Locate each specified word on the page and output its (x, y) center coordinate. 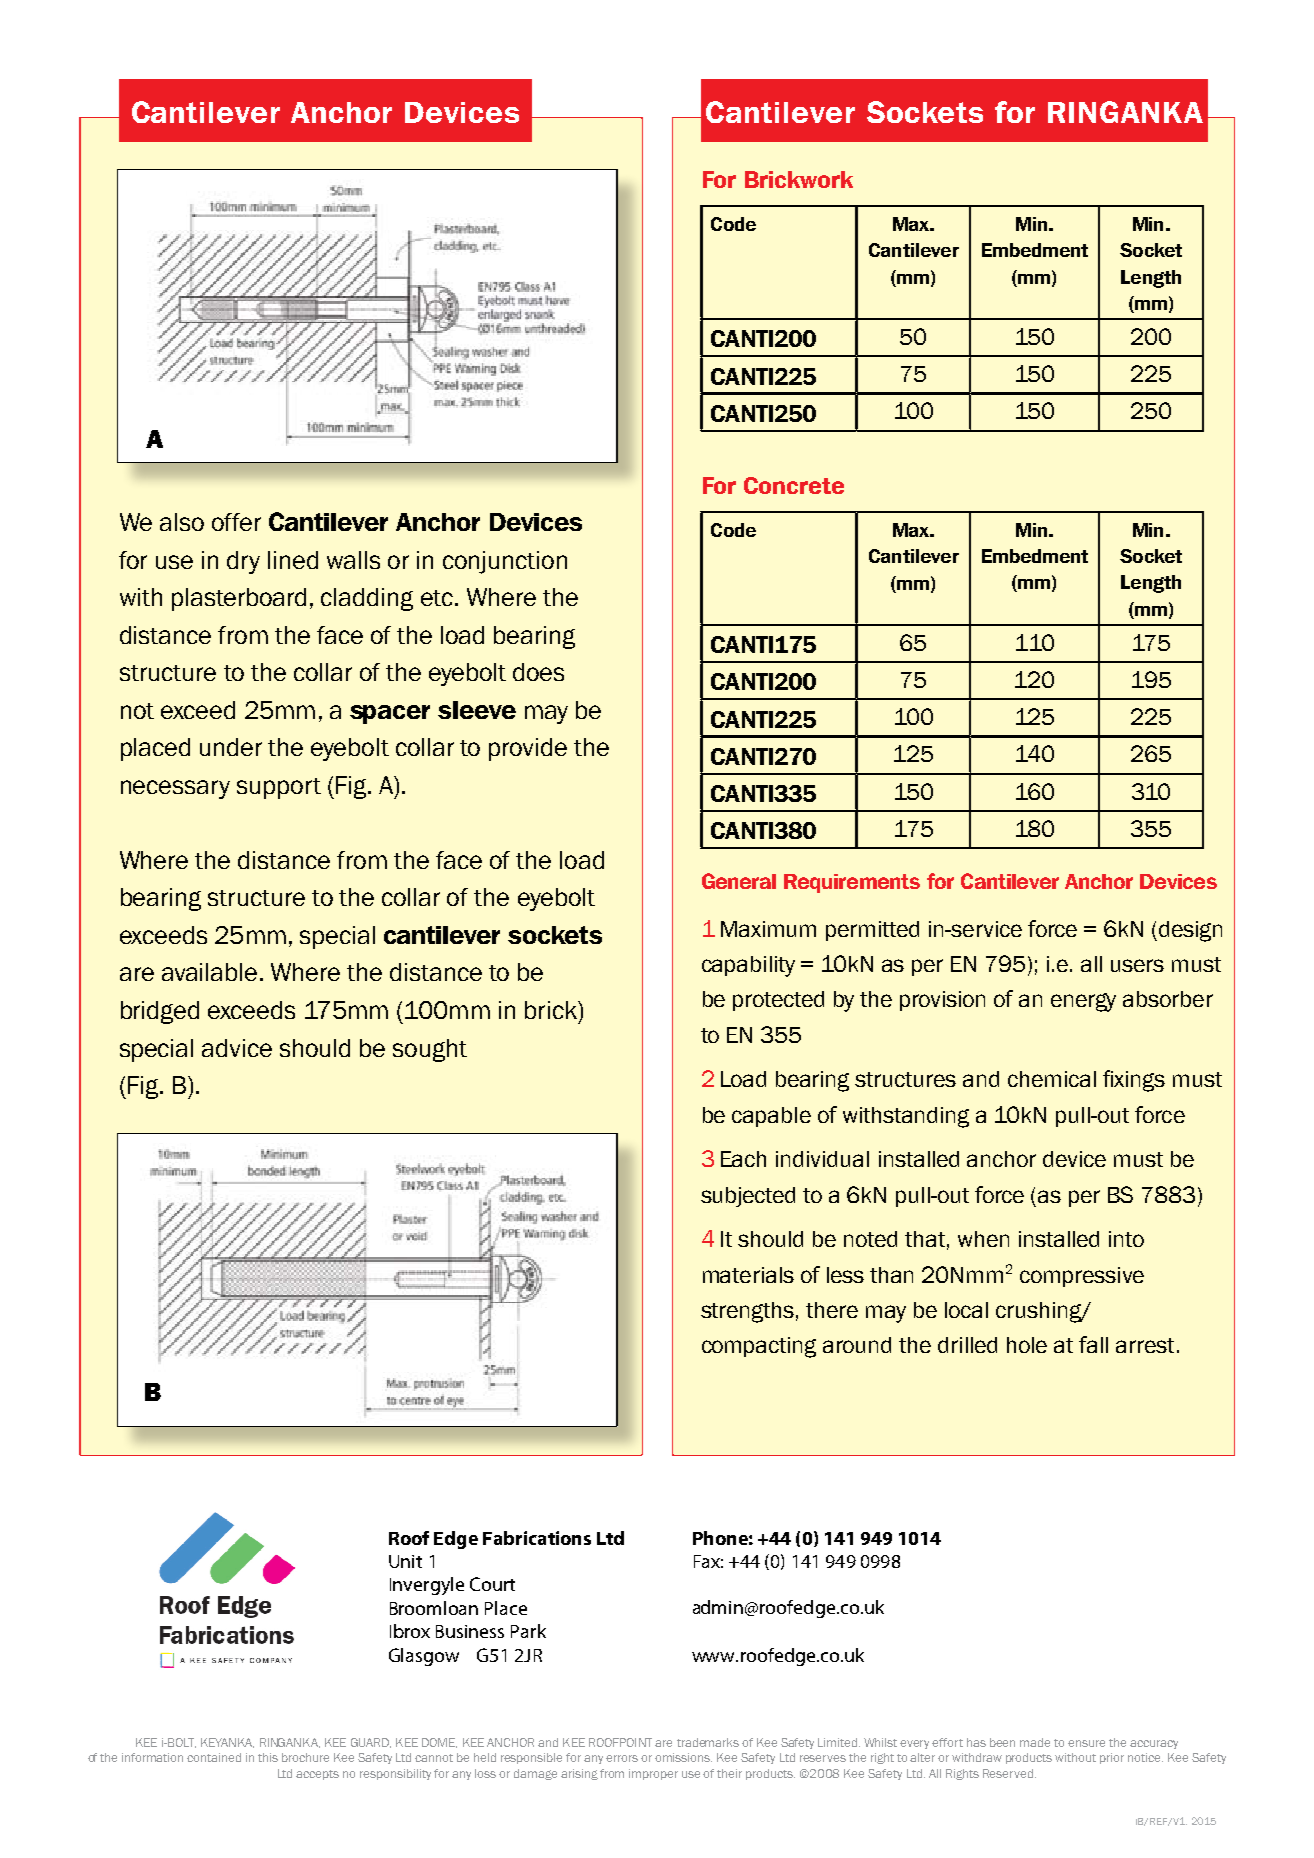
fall (1093, 1344)
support (279, 788)
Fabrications (537, 1538)
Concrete (794, 485)
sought (430, 1050)
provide (528, 749)
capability (748, 966)
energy (1083, 1002)
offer (236, 522)
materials (748, 1275)
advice (237, 1048)
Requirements (852, 883)
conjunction (505, 562)
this (268, 1757)
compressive (1082, 1277)
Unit (405, 1561)
